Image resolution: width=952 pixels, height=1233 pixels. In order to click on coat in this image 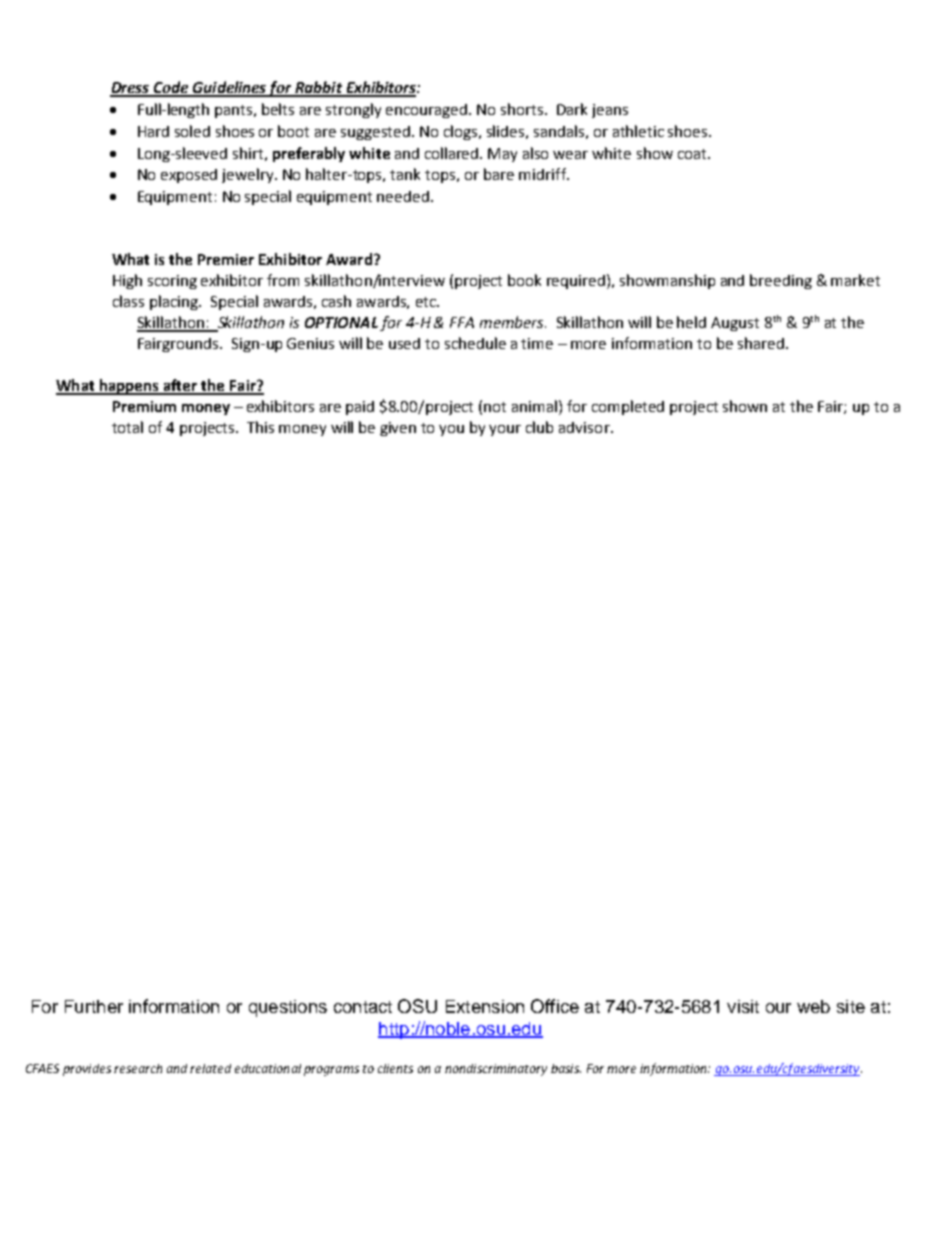, I will do `click(693, 154)`.
